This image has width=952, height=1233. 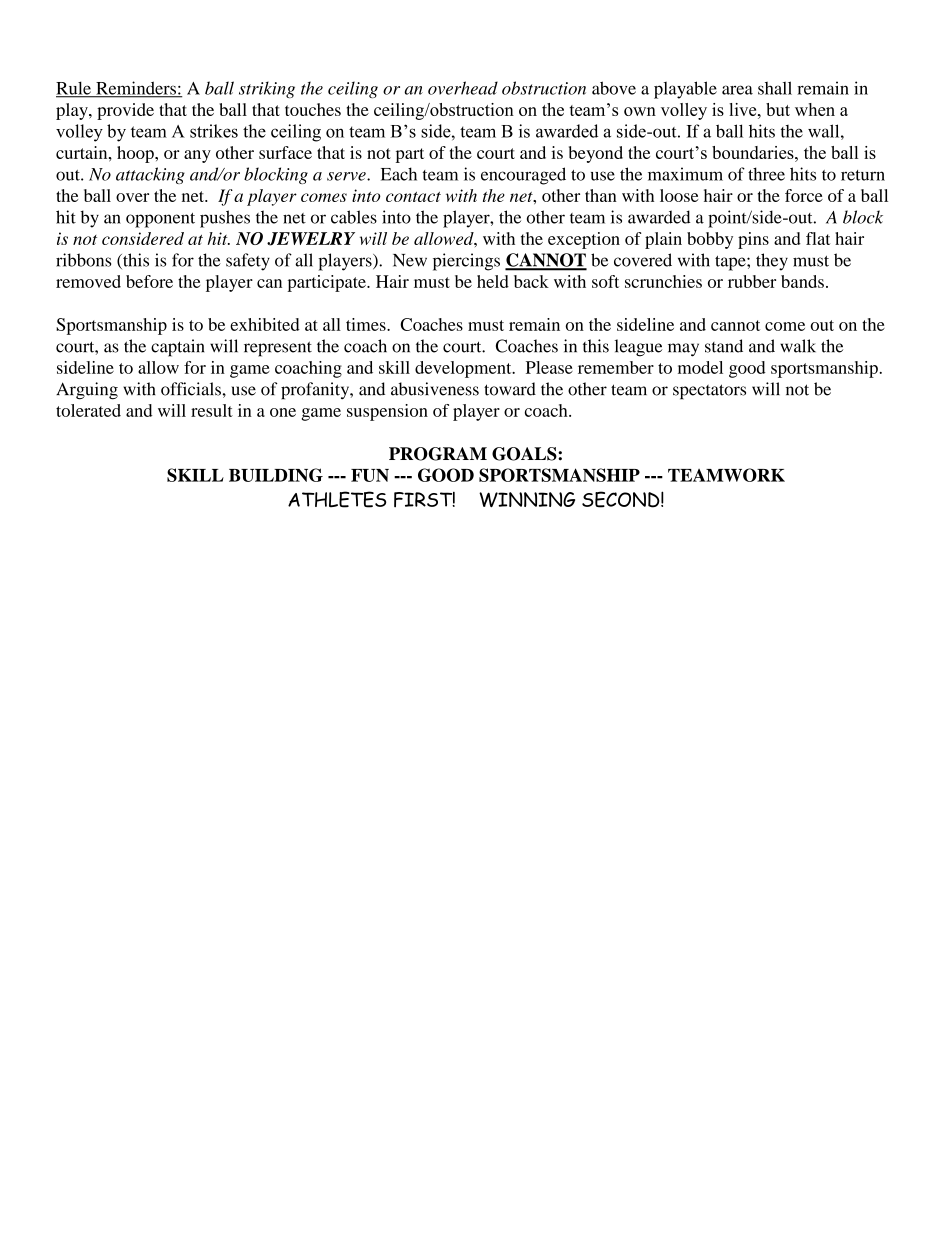 I want to click on represent, so click(x=278, y=349).
